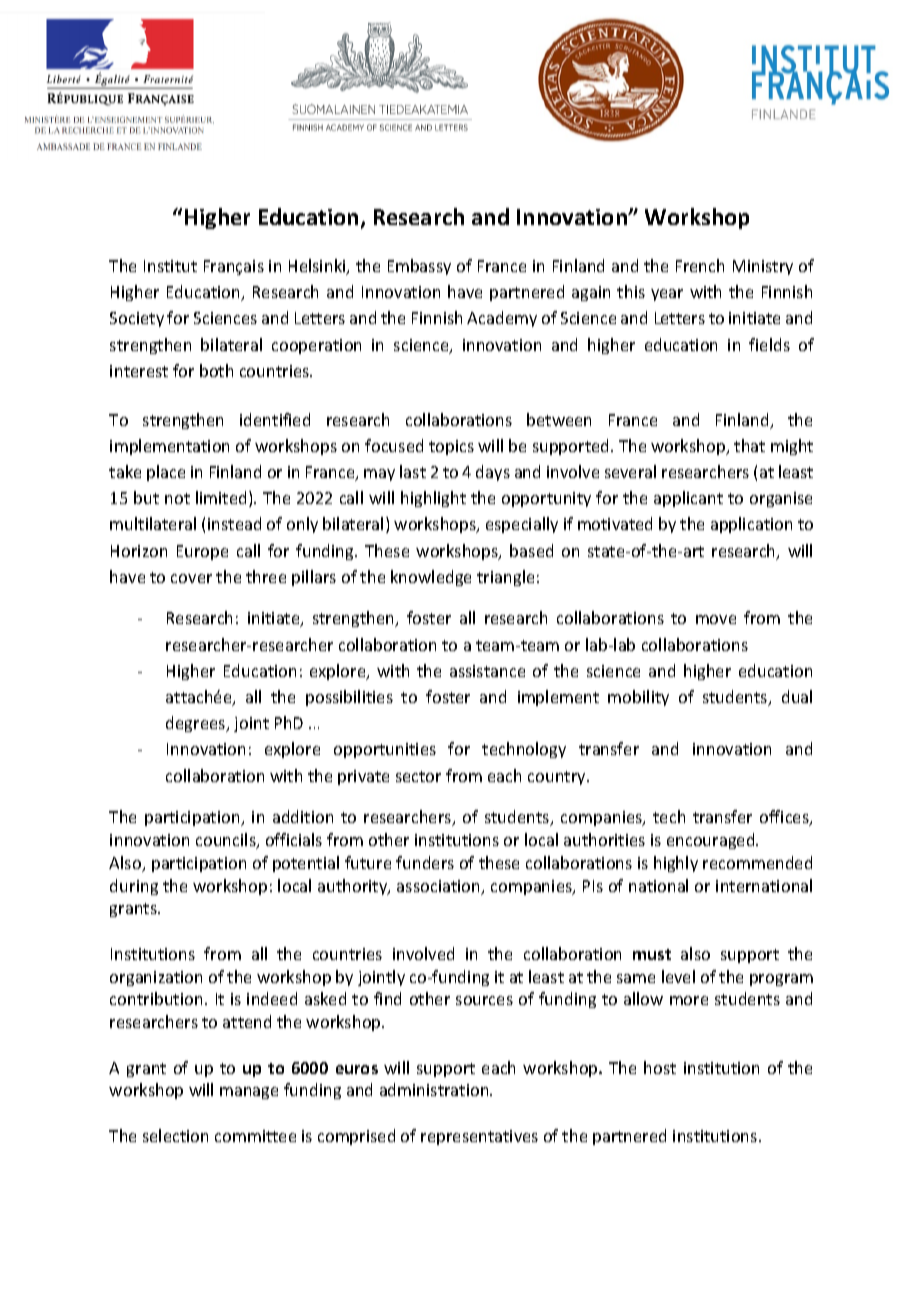  What do you see at coordinates (137, 319) in the screenshot?
I see `Society` at bounding box center [137, 319].
